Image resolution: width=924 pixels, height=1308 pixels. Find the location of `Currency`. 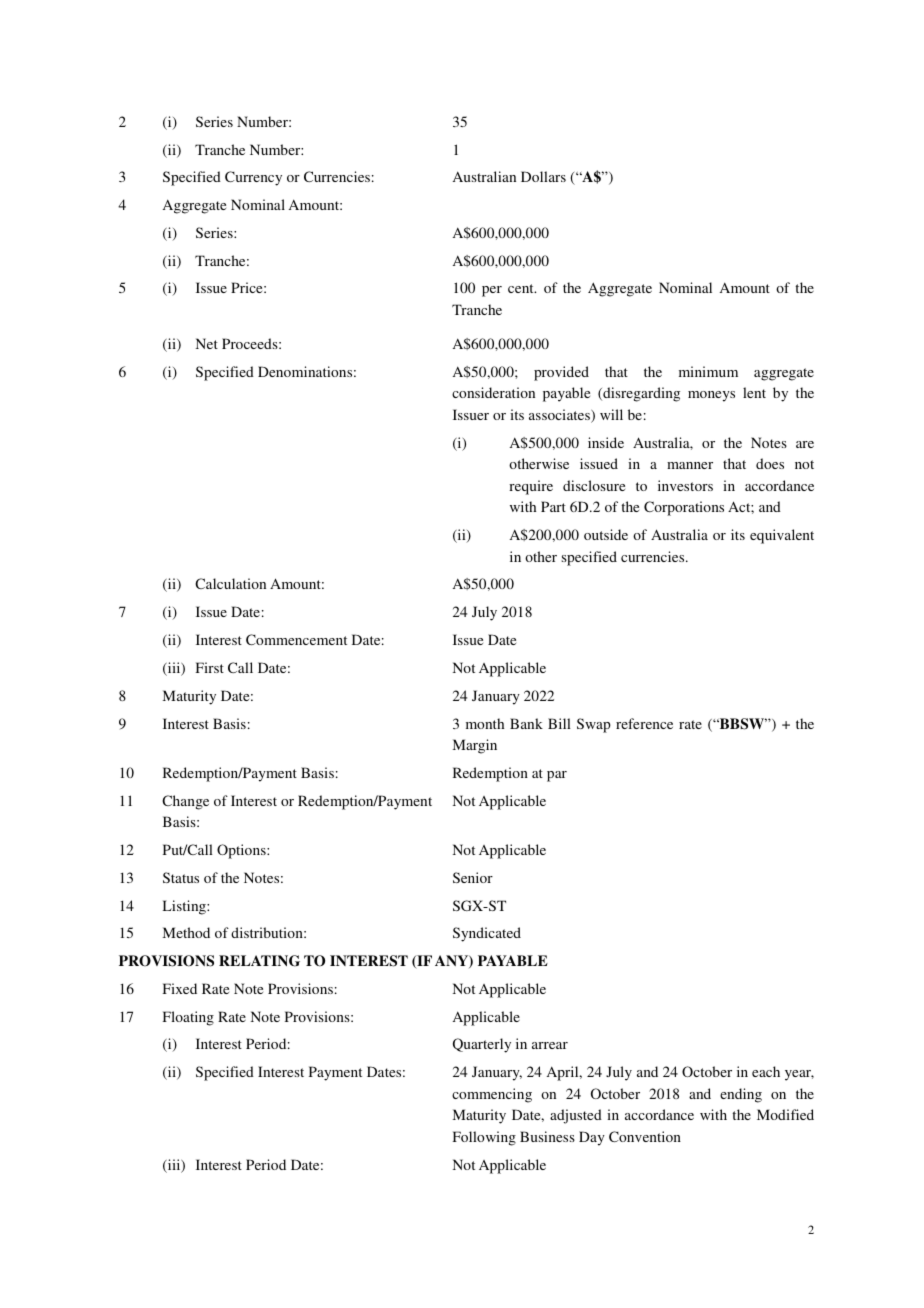

Currency is located at coordinates (253, 178).
